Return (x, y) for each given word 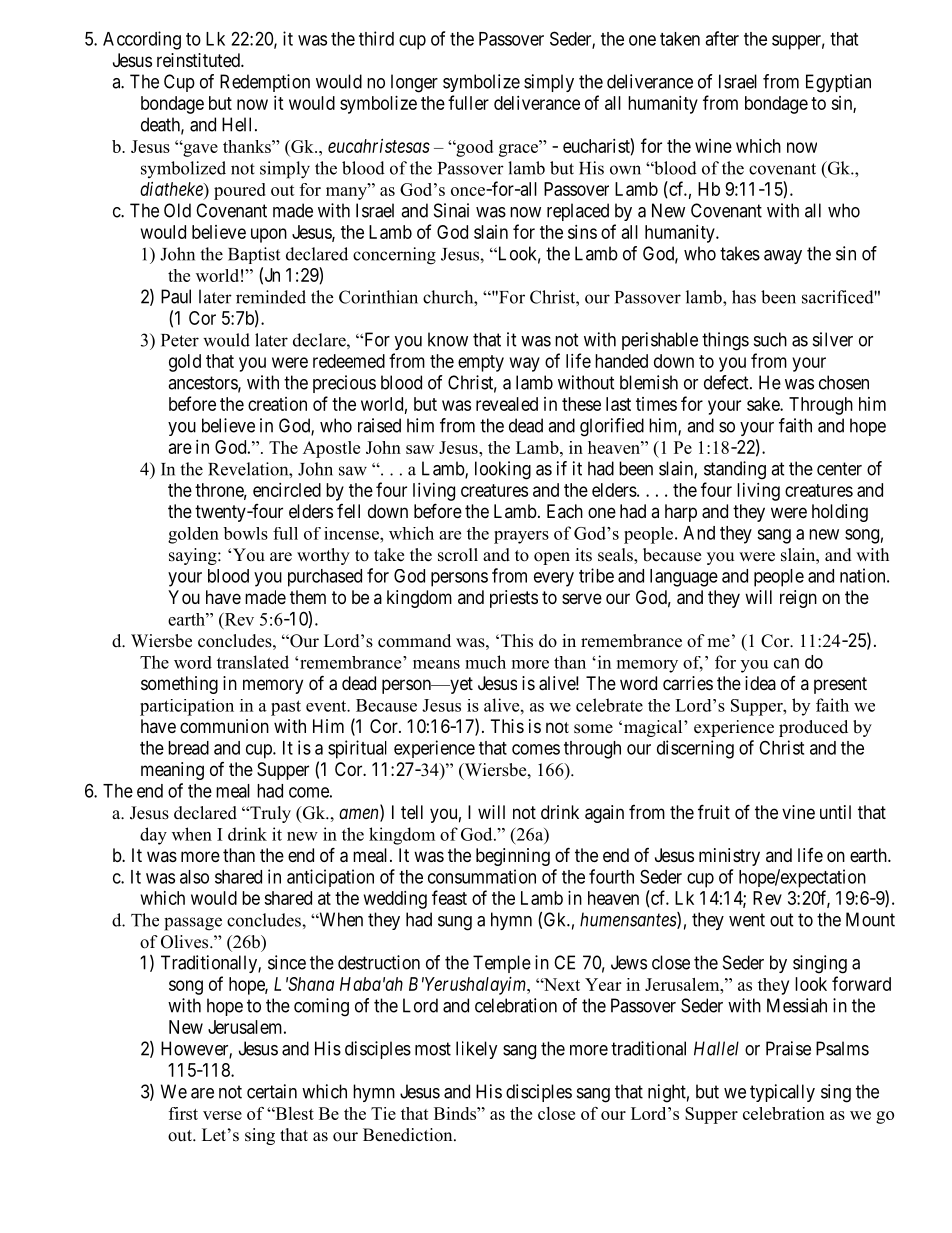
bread (188, 748)
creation (277, 404)
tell (412, 812)
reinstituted (199, 60)
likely (477, 1050)
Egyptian (838, 83)
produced (813, 728)
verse (222, 1115)
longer (414, 83)
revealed (507, 404)
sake (764, 404)
